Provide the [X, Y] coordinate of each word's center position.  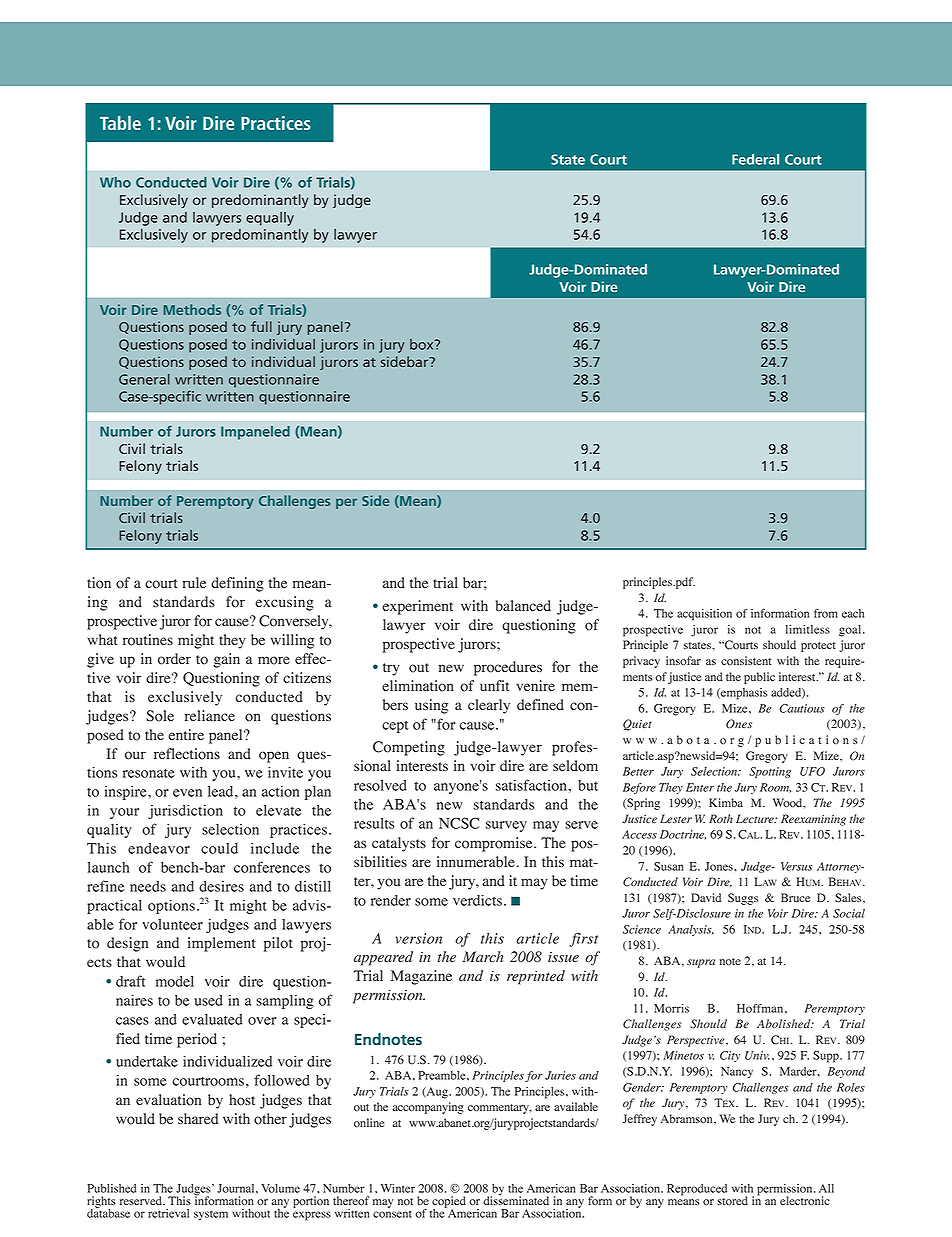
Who [115, 182]
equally [270, 219]
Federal [755, 159]
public [759, 678]
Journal [237, 1188]
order [174, 659]
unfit [494, 685]
